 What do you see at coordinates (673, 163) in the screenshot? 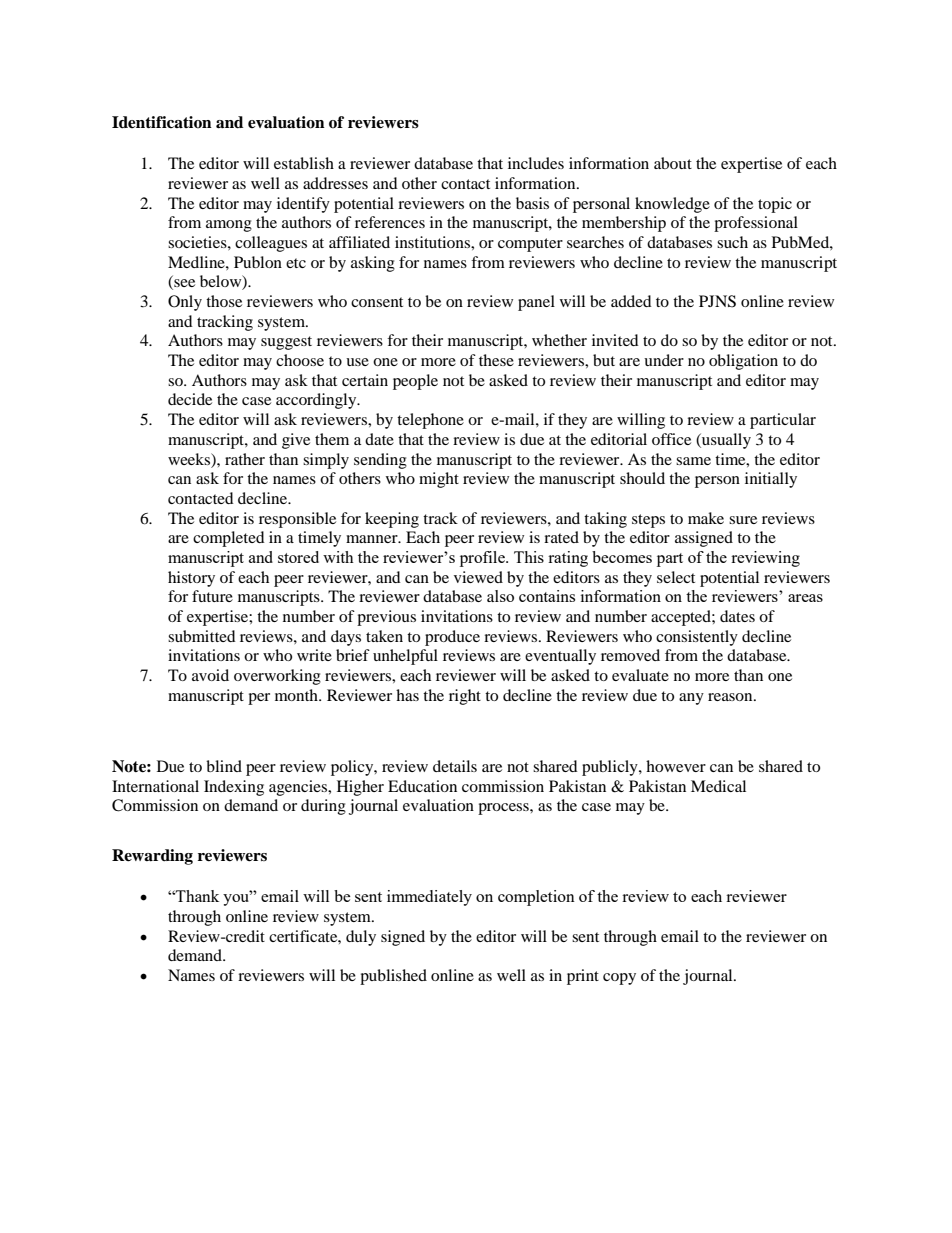
I see `about` at bounding box center [673, 163].
